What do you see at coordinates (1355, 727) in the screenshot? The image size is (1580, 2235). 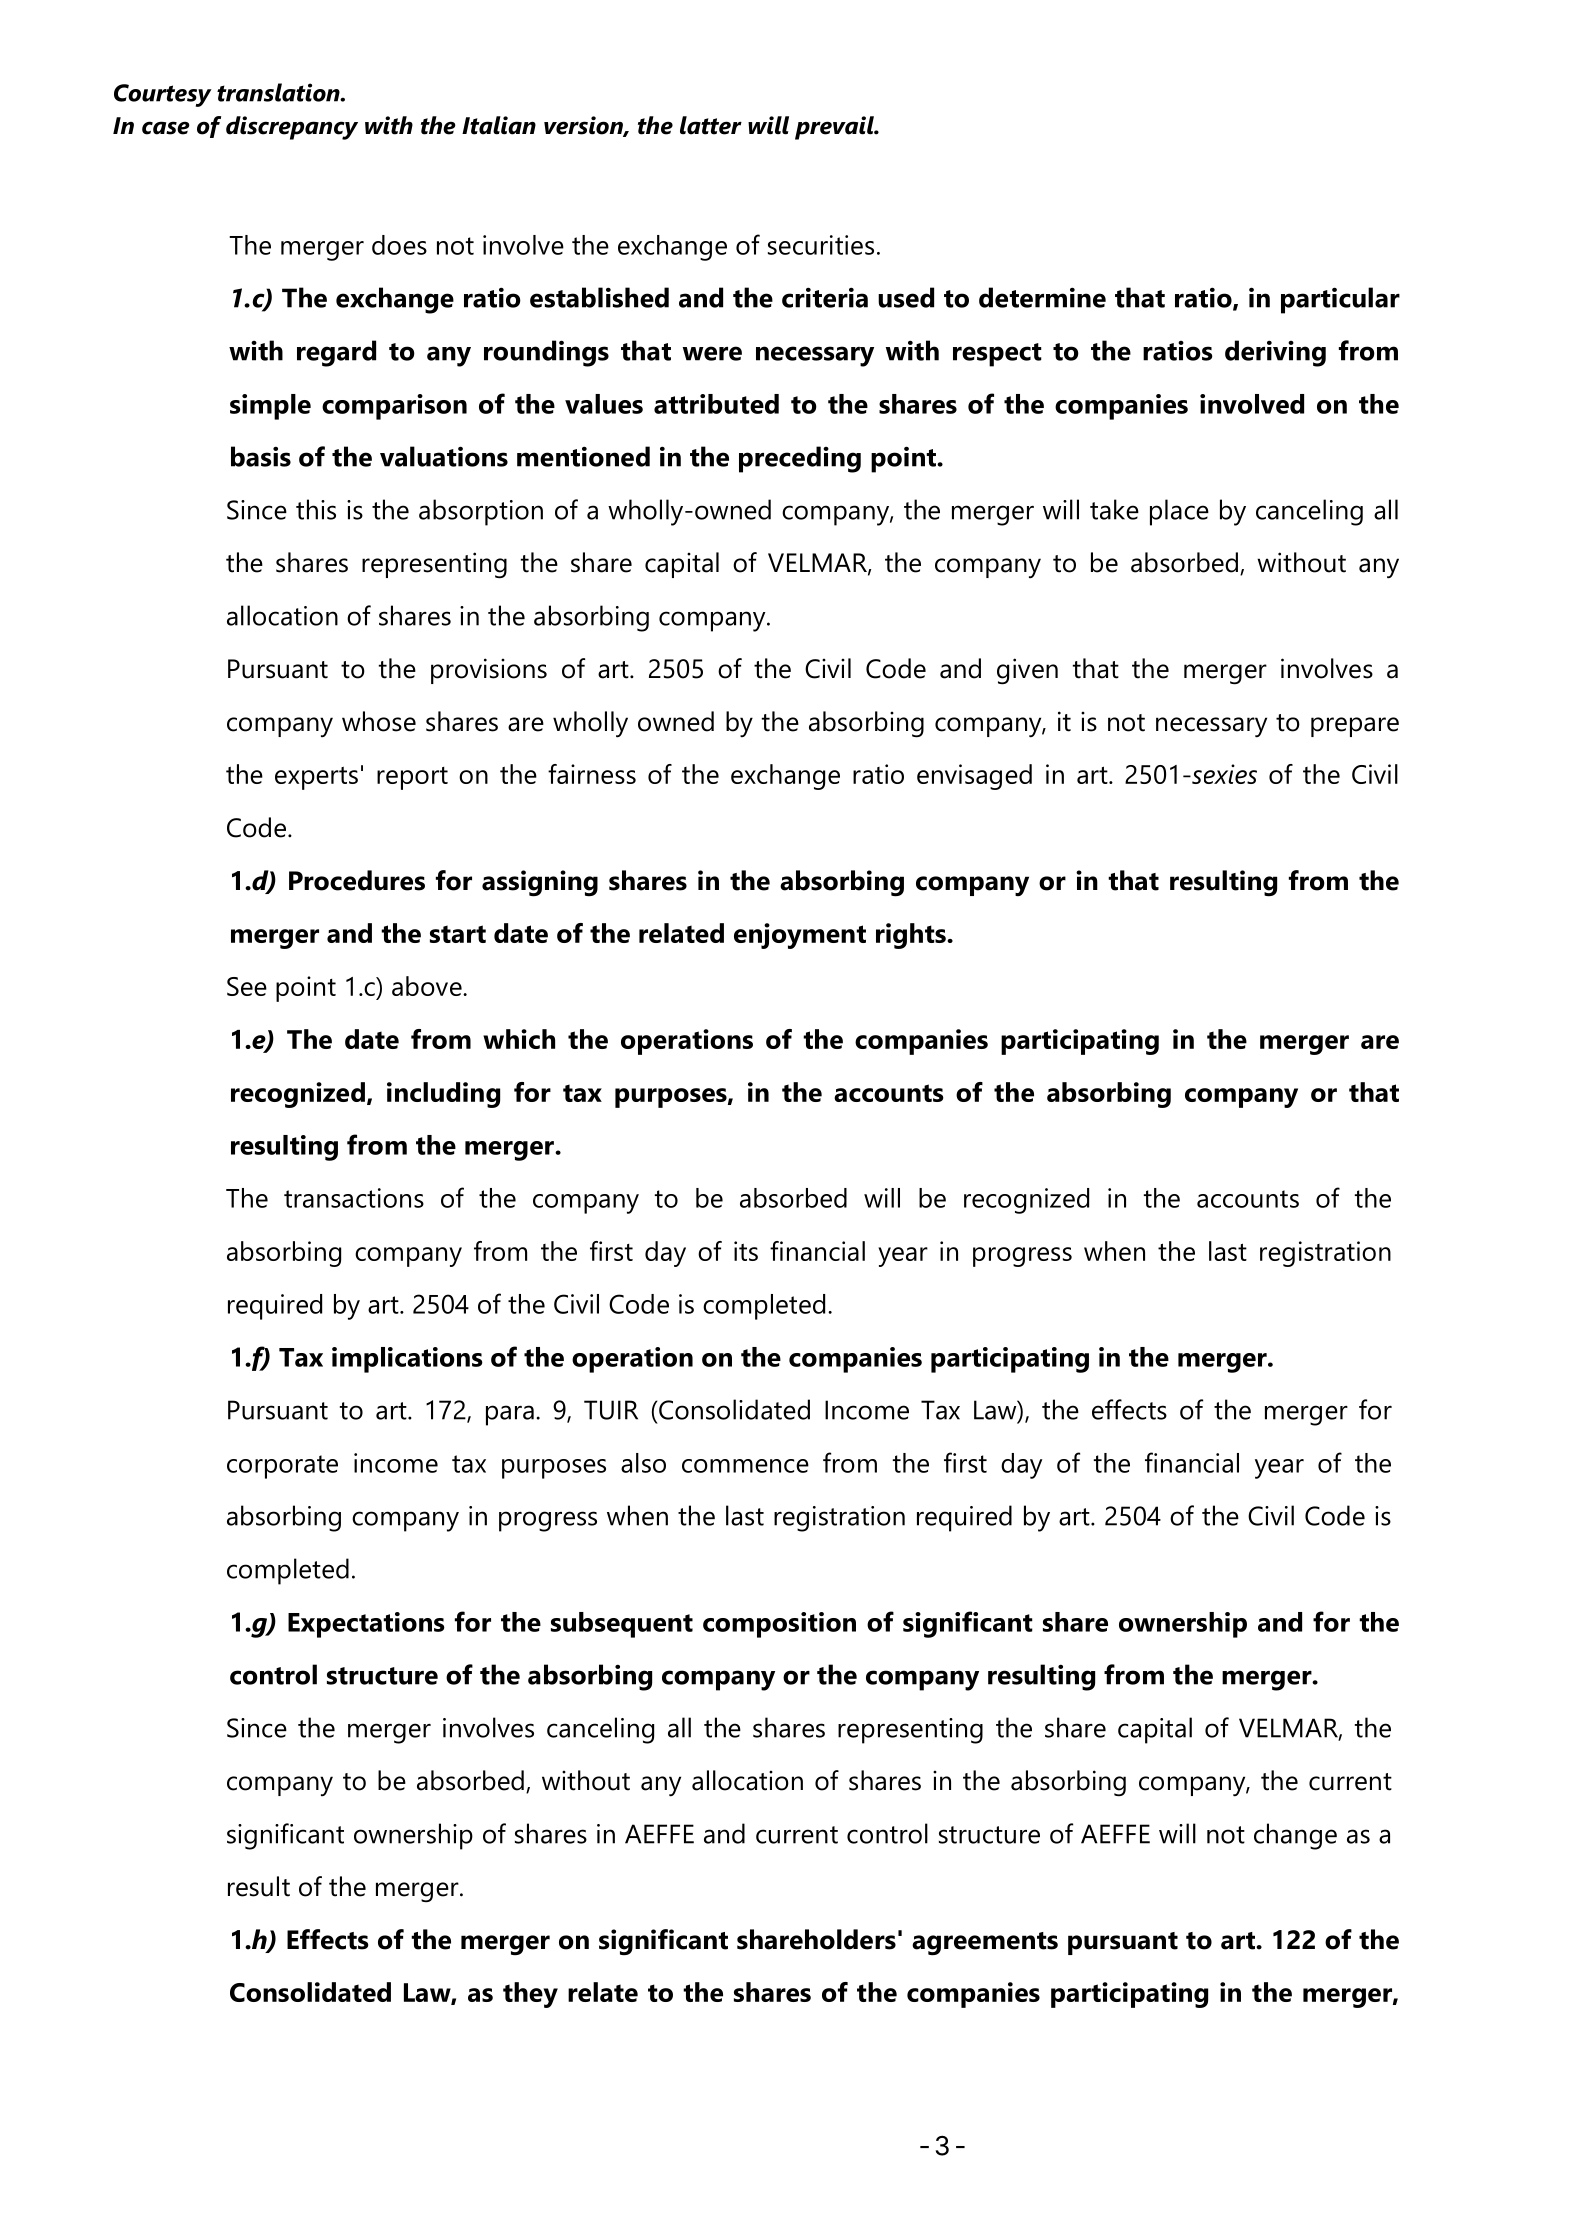 I see `prepare` at bounding box center [1355, 727].
